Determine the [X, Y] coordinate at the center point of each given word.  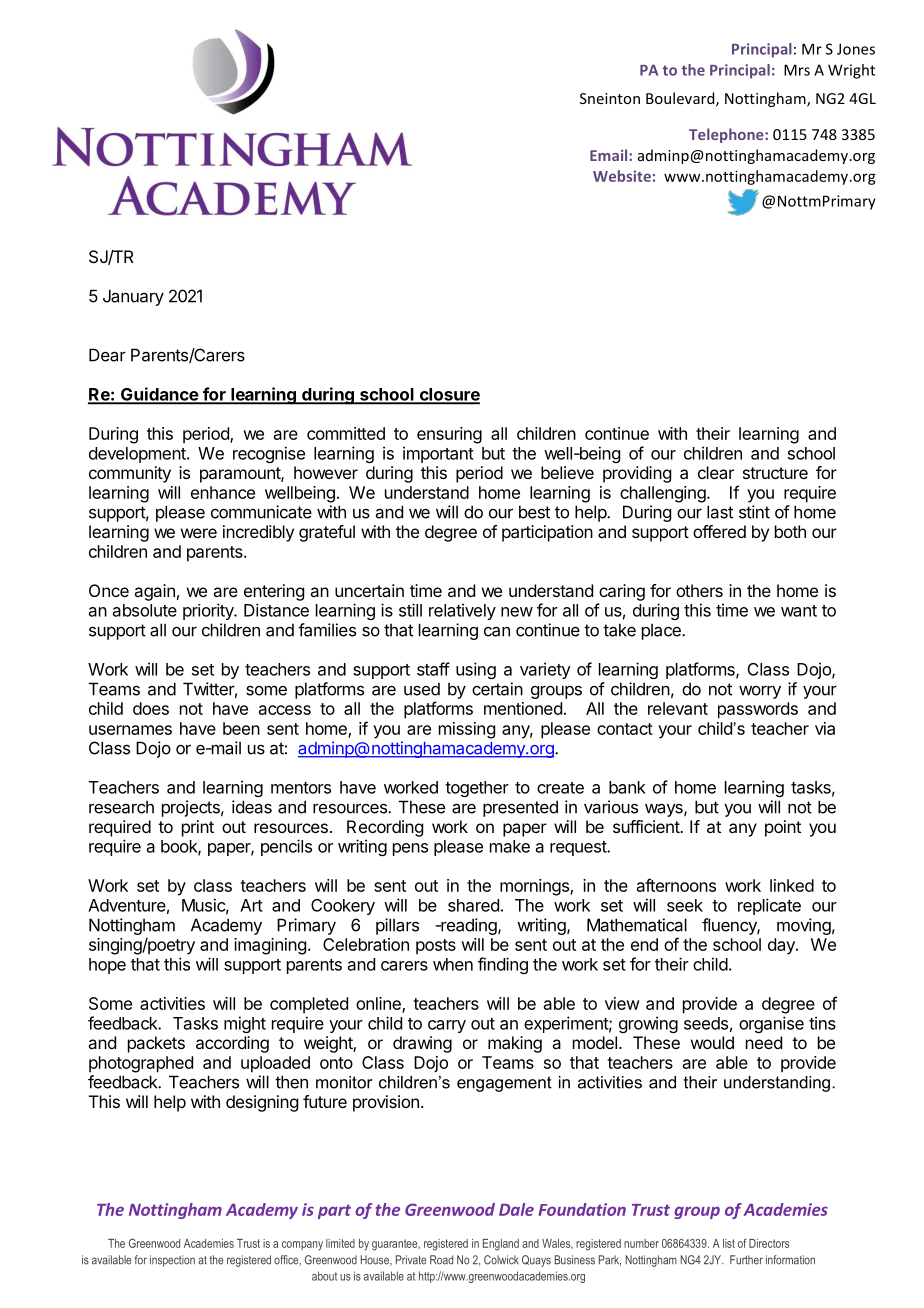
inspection [172, 1261]
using [476, 670]
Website [622, 176]
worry [760, 692]
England [501, 1245]
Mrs [797, 70]
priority [209, 611]
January [133, 297]
